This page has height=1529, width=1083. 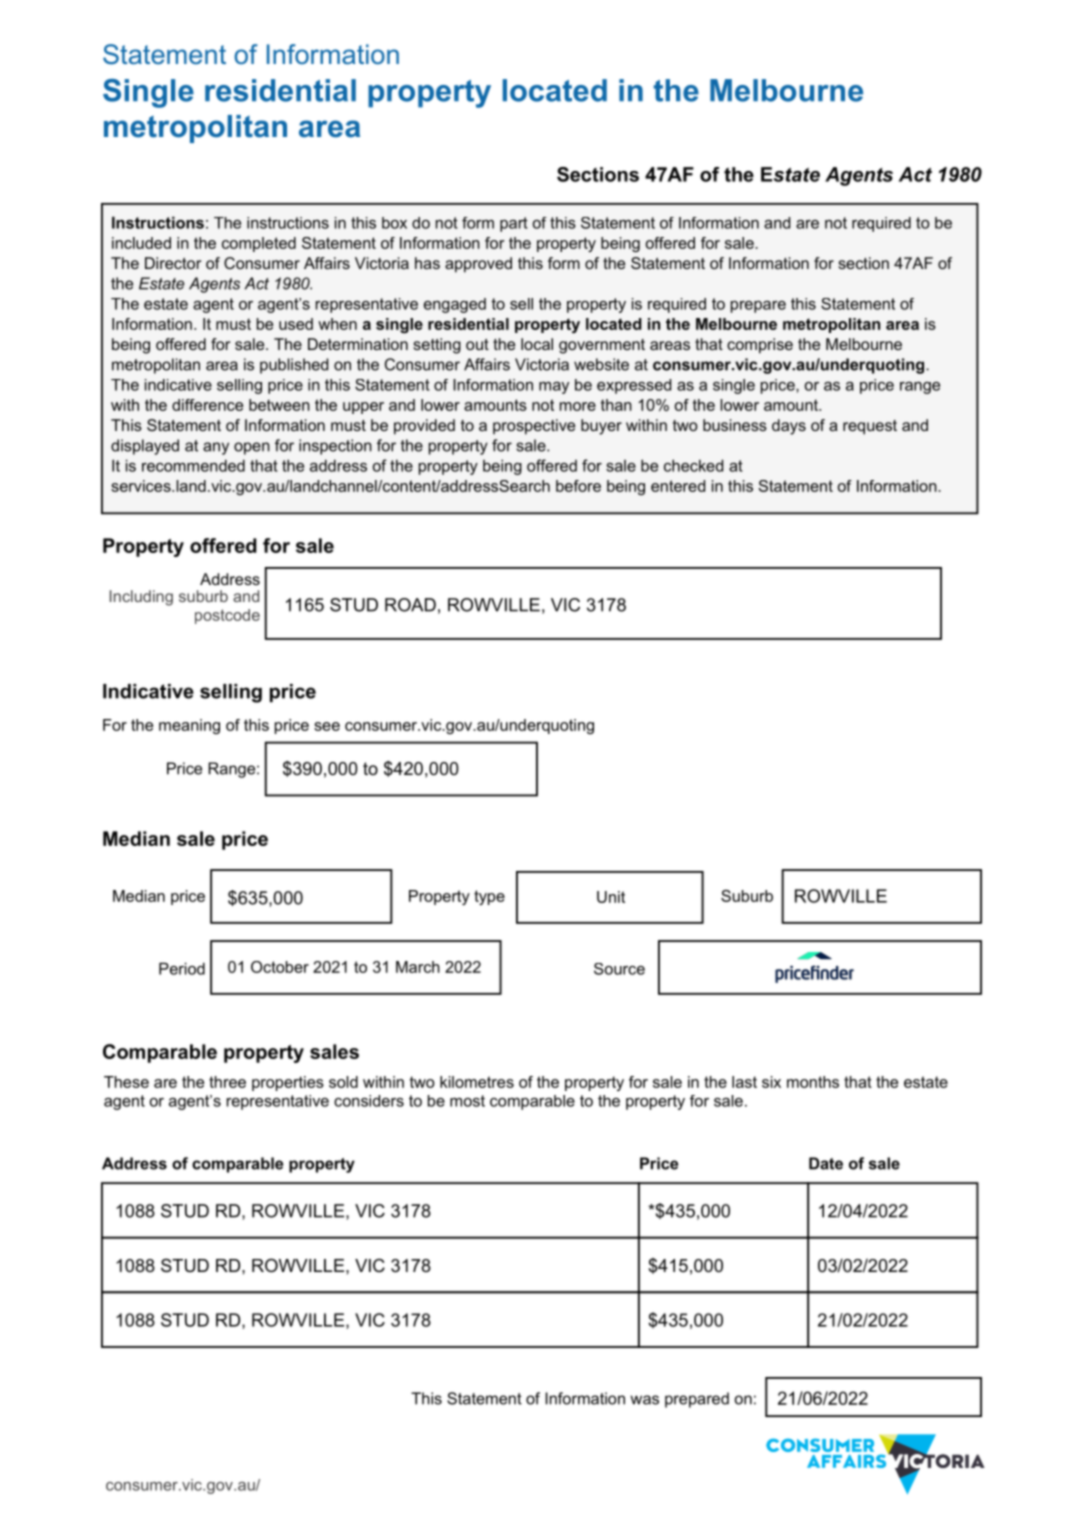 I want to click on postcode, so click(x=227, y=616).
